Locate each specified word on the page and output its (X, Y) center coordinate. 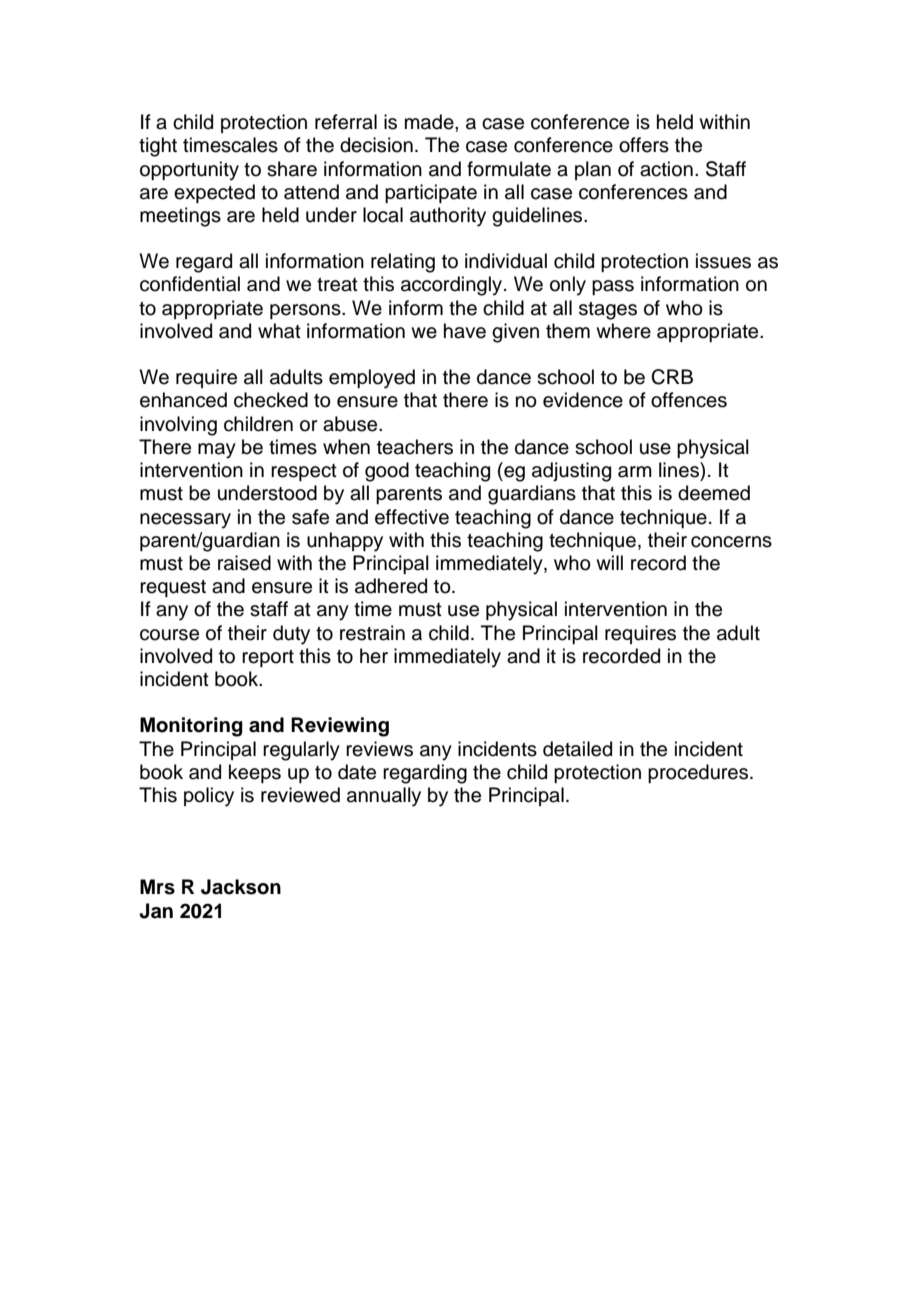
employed (372, 379)
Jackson (241, 887)
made (430, 122)
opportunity (189, 171)
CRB (672, 377)
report (268, 658)
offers (644, 145)
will (609, 562)
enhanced (183, 400)
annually (384, 797)
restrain (372, 633)
